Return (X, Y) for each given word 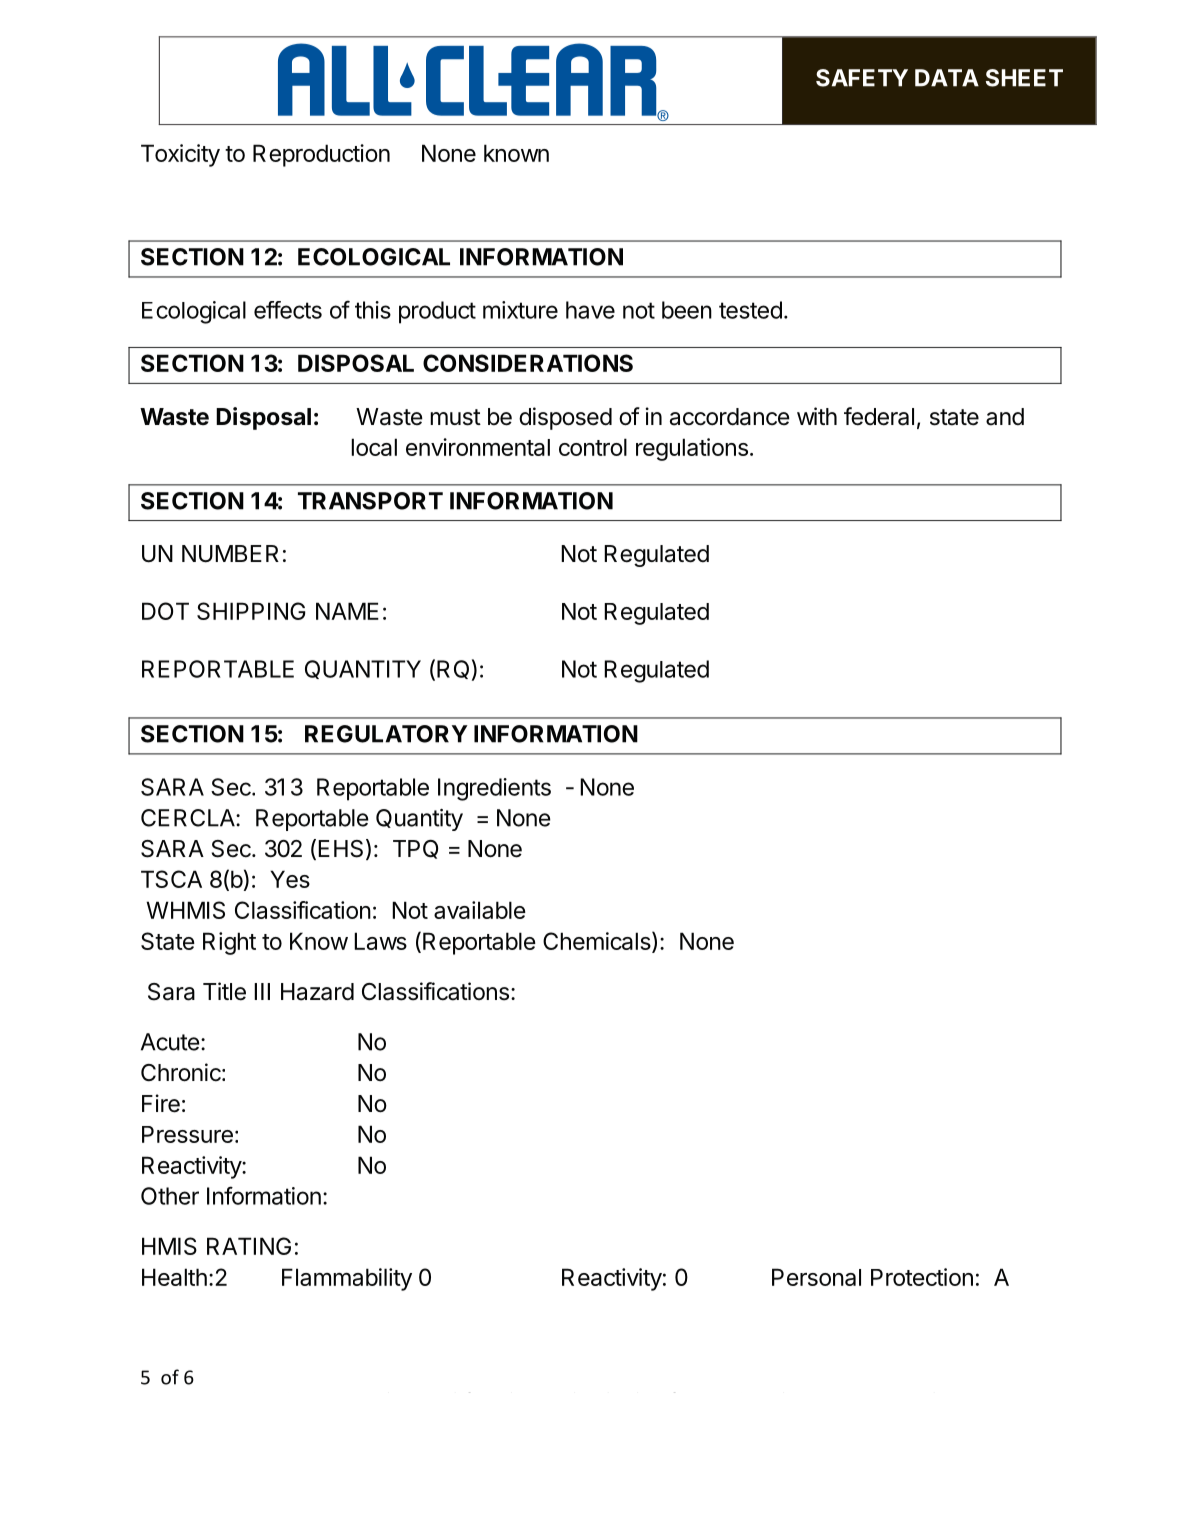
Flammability (347, 1279)
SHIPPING (251, 611)
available (480, 910)
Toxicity (180, 155)
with (817, 416)
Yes (290, 879)
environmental (478, 447)
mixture (520, 310)
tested (750, 310)
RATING (249, 1246)
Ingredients (494, 789)
